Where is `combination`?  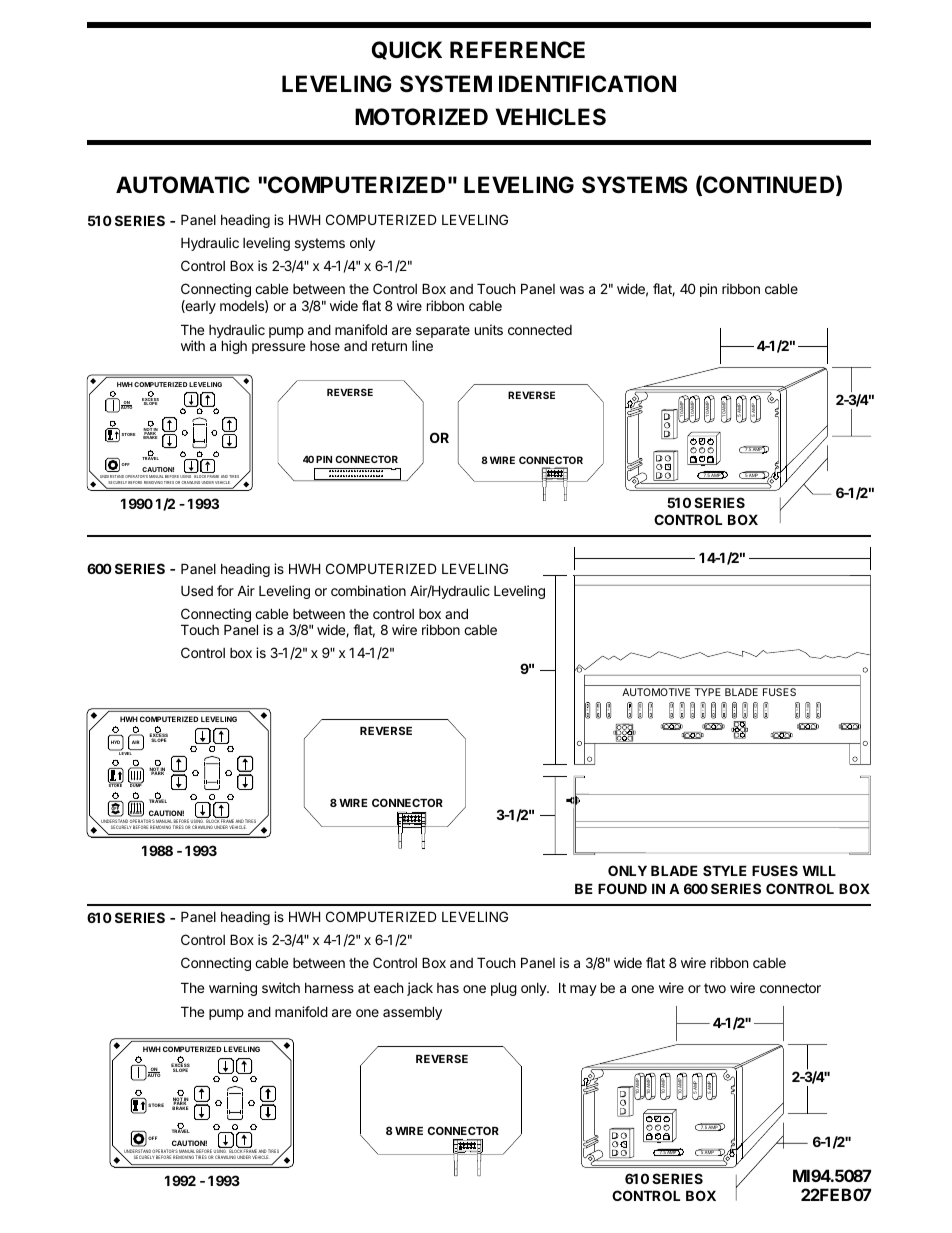 combination is located at coordinates (368, 590).
